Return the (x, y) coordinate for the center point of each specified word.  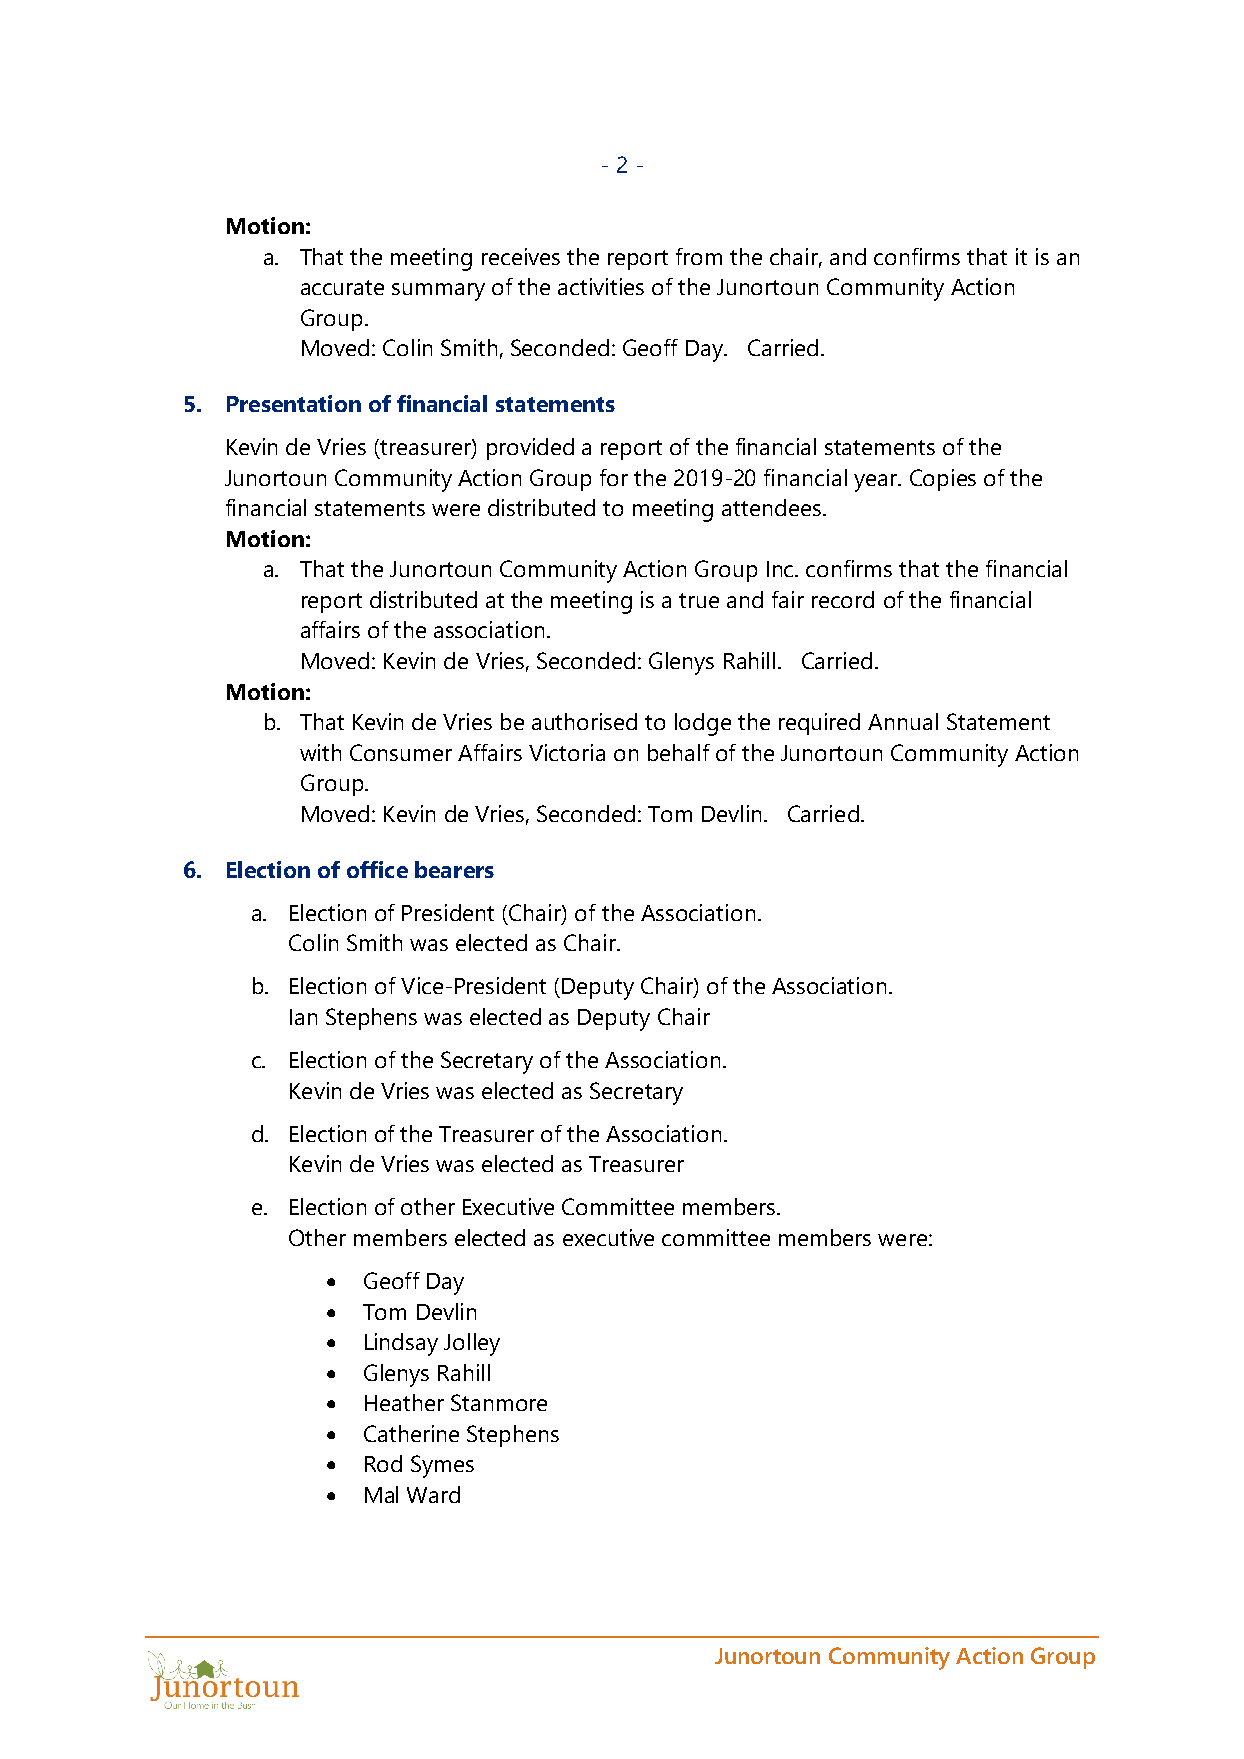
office (377, 869)
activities (601, 286)
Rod (383, 1463)
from (699, 256)
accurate (342, 287)
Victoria (567, 752)
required (819, 724)
